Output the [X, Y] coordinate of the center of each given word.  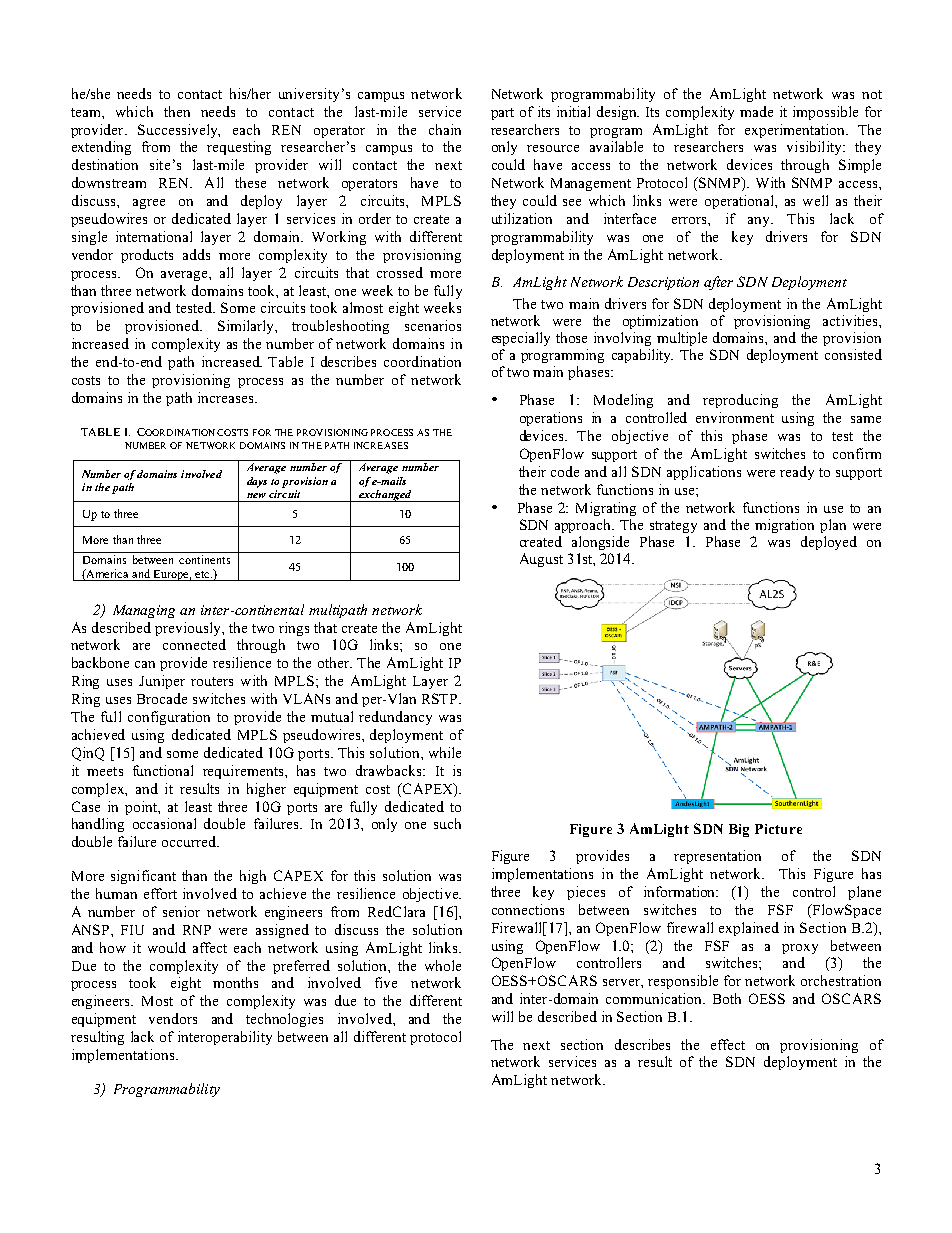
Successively [179, 131]
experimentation [796, 131]
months [235, 982]
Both [727, 998]
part [502, 114]
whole [443, 965]
